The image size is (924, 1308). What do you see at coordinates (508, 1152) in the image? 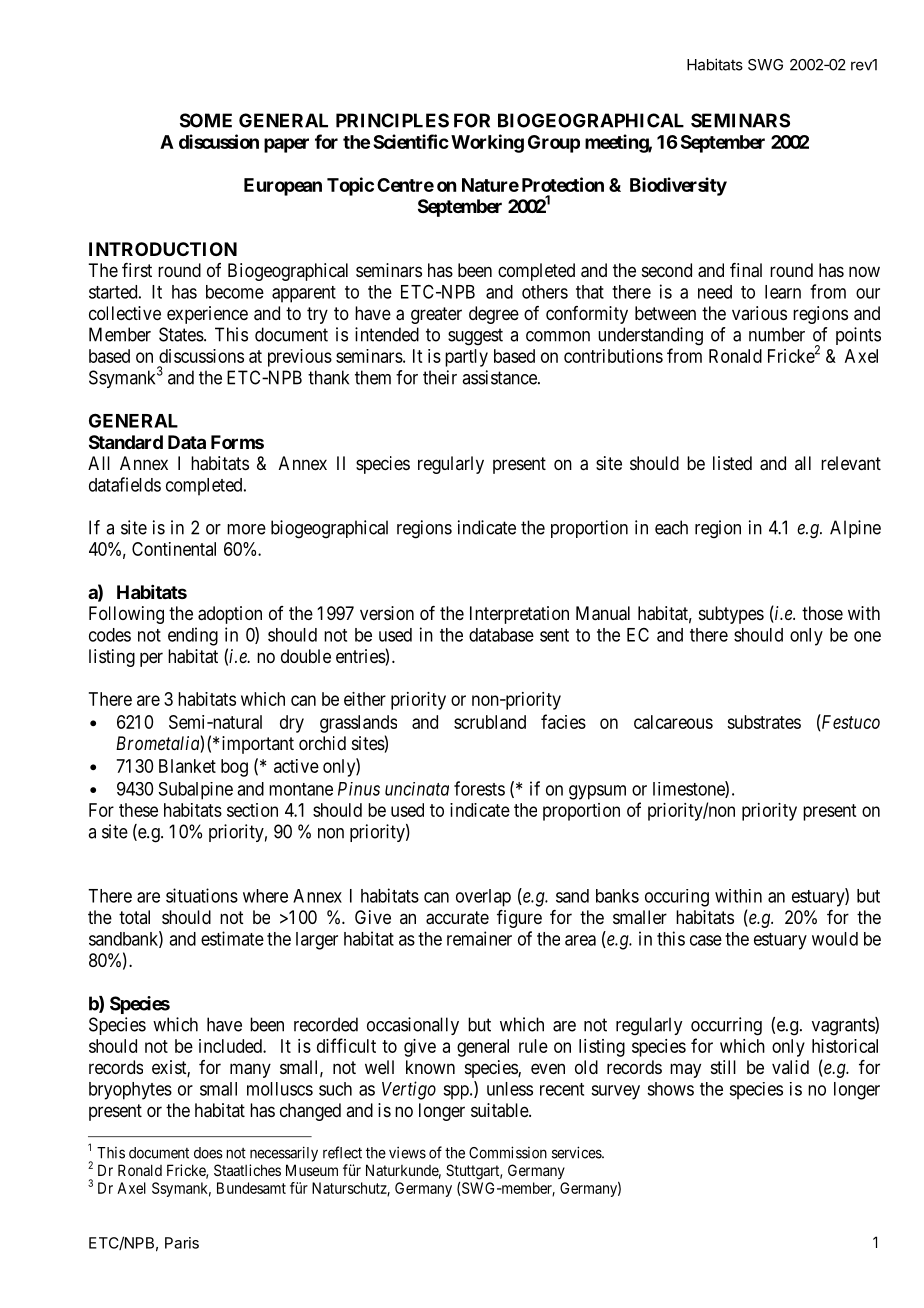
I see `Commission` at bounding box center [508, 1152].
